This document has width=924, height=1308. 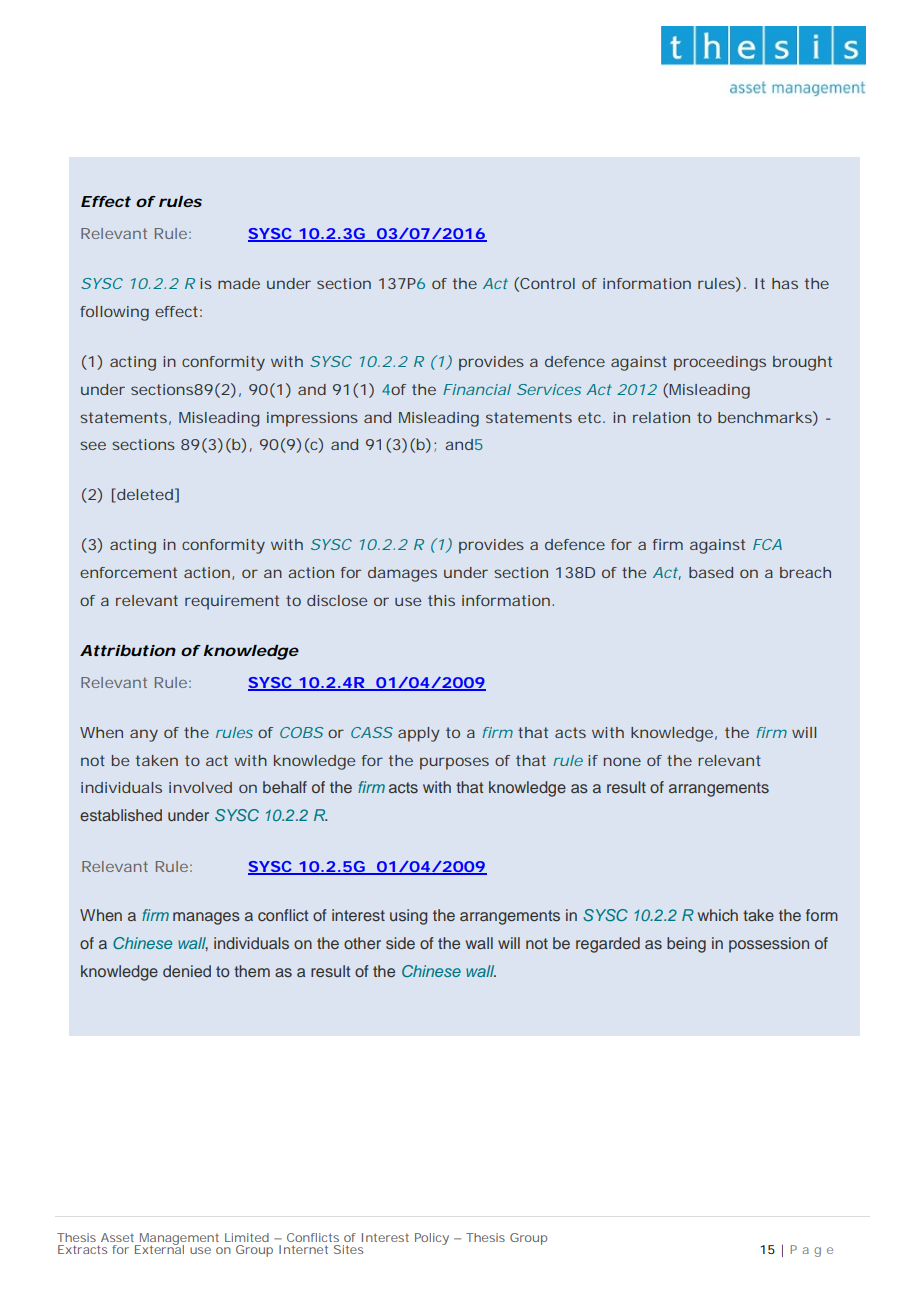 I want to click on proceedings, so click(x=720, y=363).
